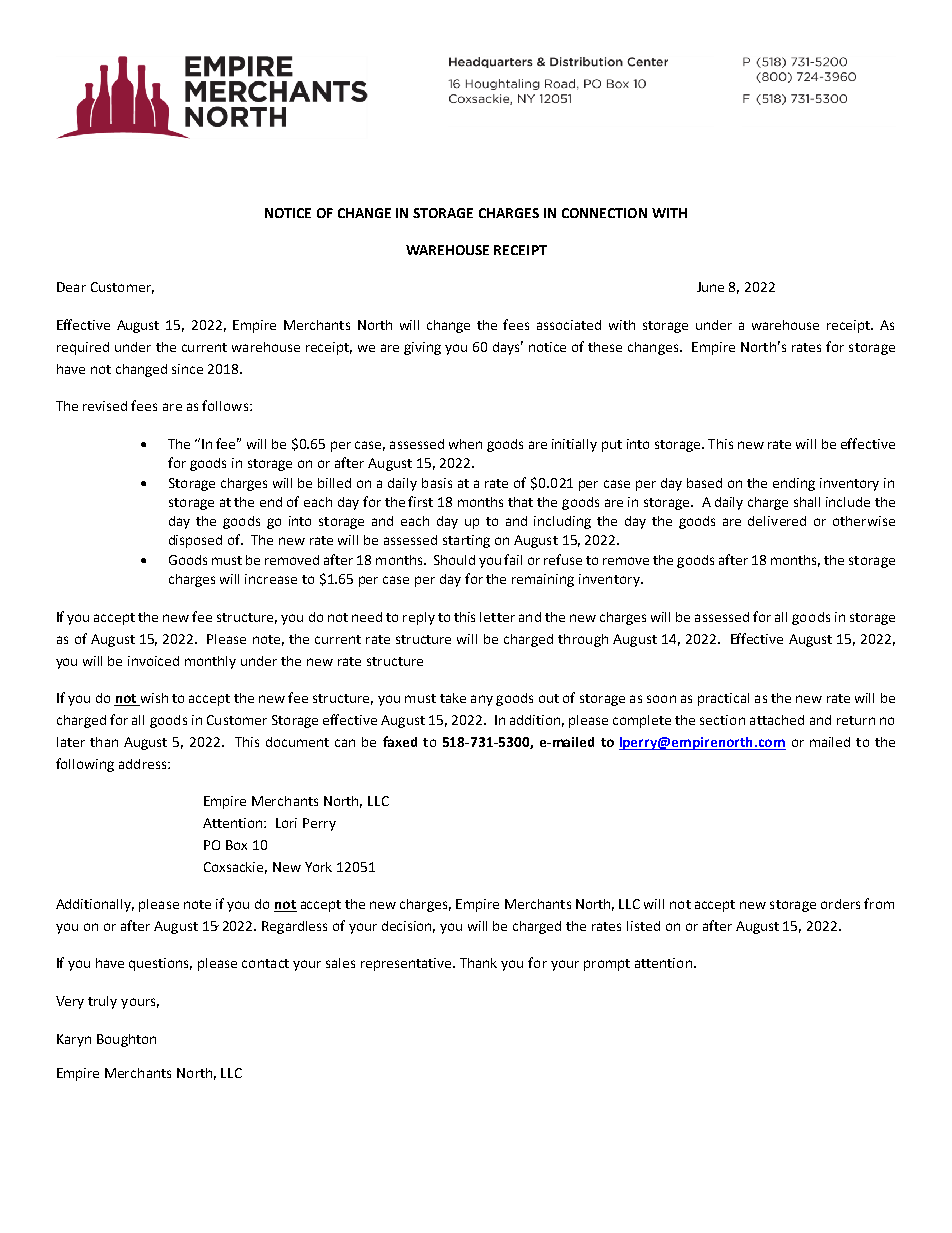  Describe the element at coordinates (195, 541) in the screenshot. I see `disposed` at that location.
